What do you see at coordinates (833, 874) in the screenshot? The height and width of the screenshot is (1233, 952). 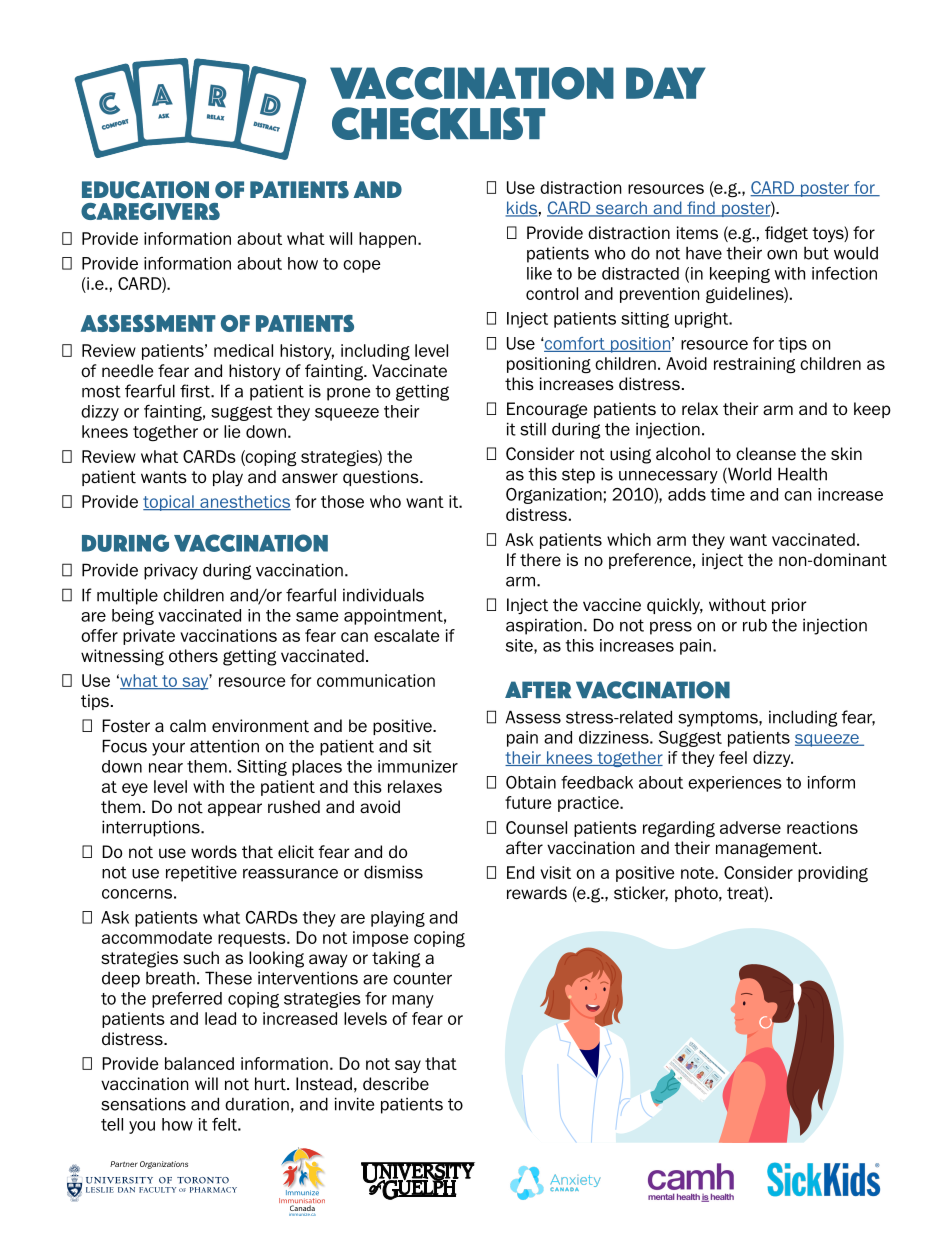 I see `providing` at bounding box center [833, 874].
